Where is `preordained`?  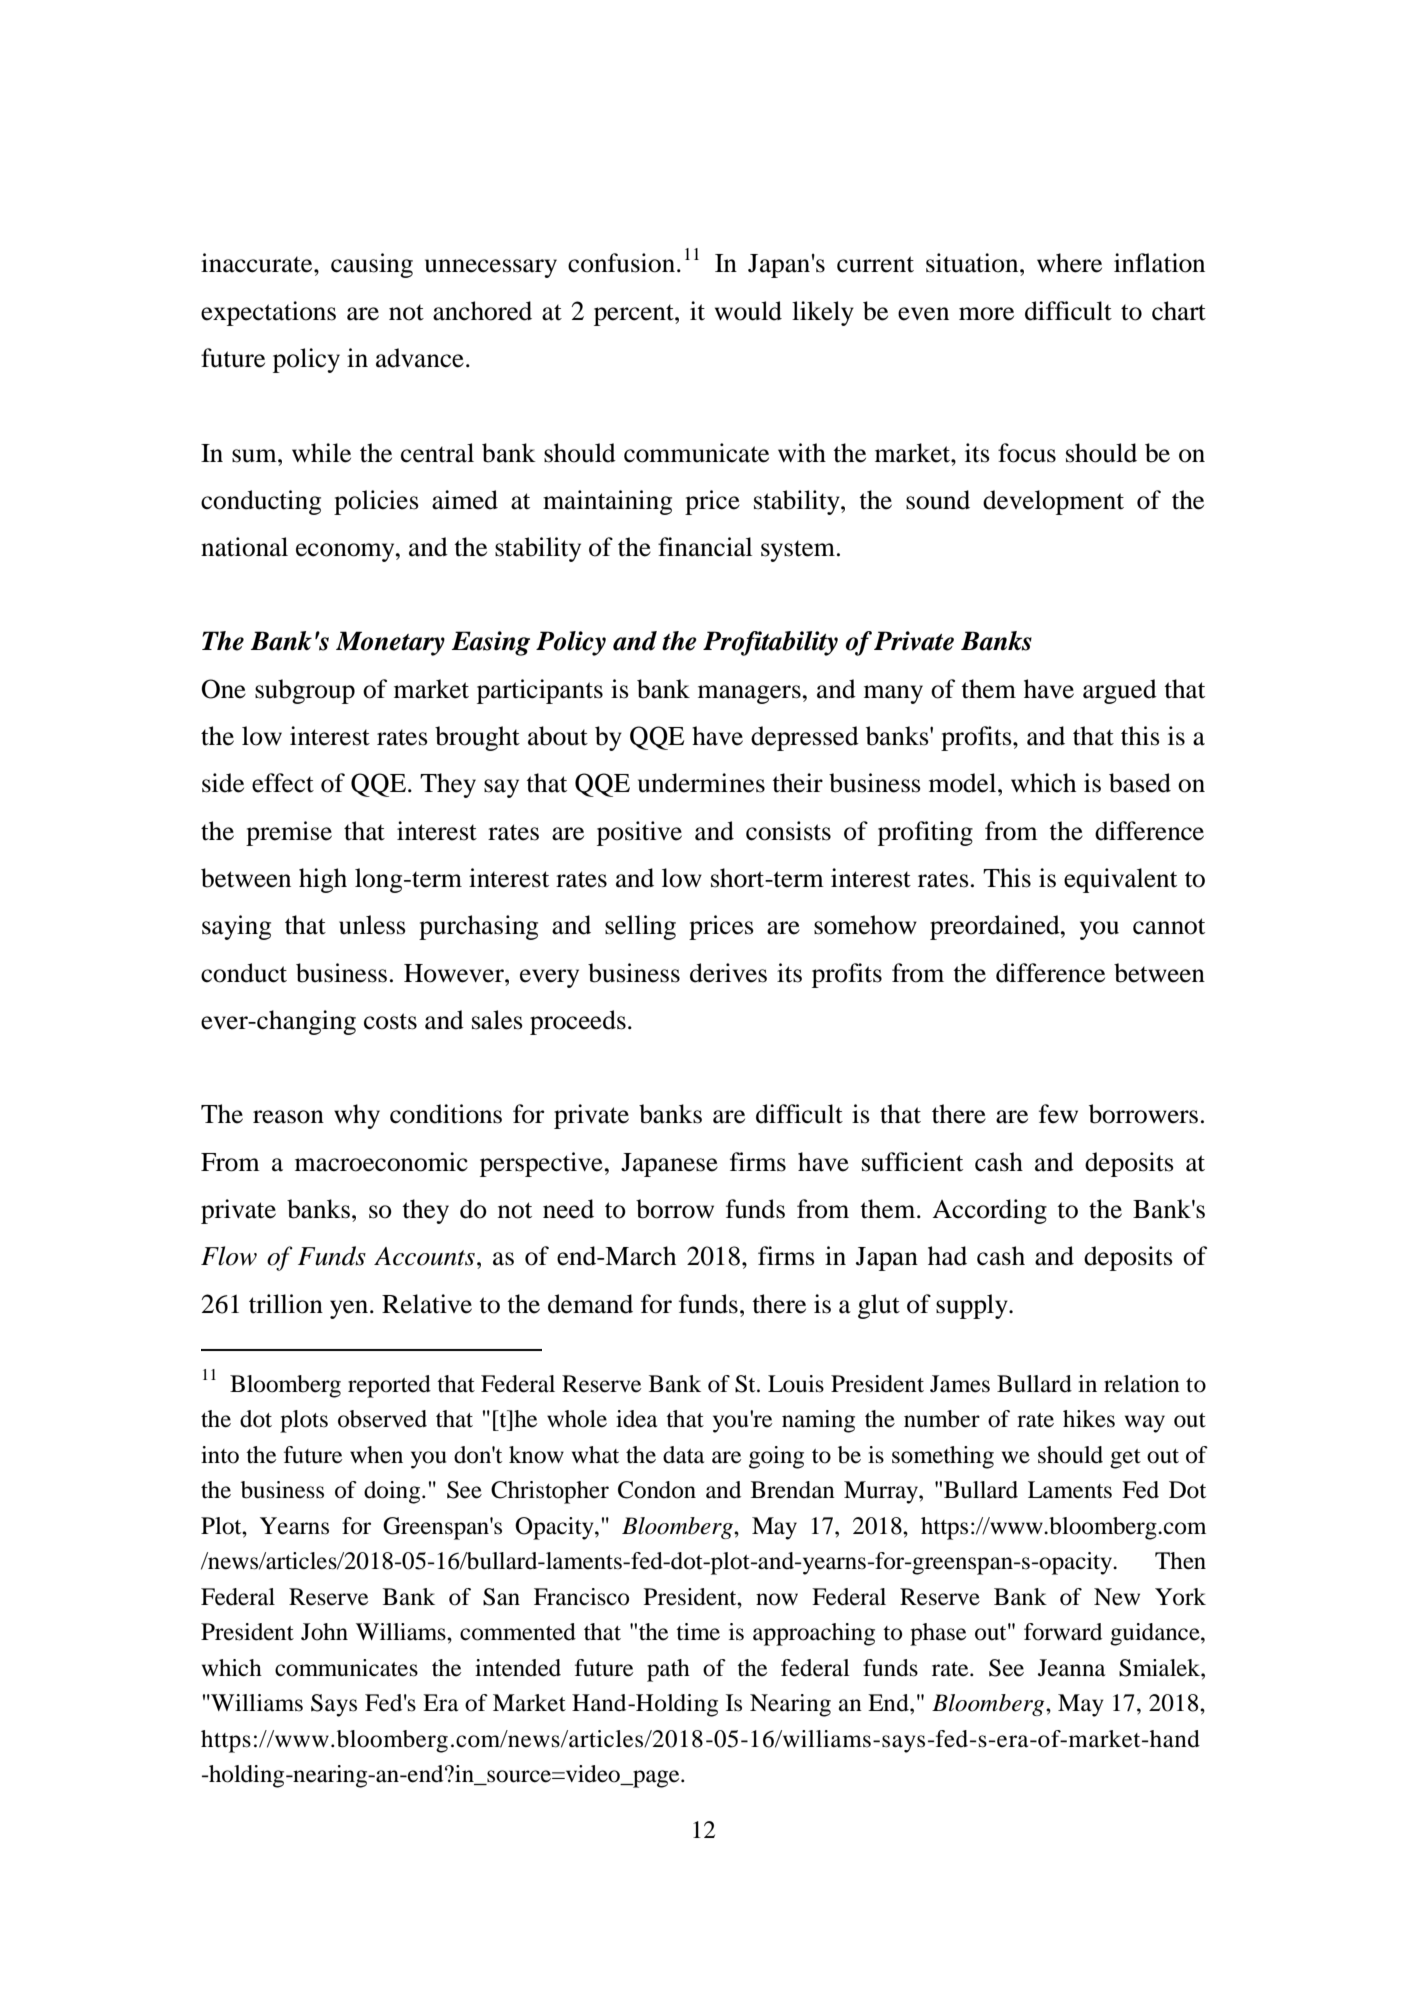
preordained is located at coordinates (996, 927).
